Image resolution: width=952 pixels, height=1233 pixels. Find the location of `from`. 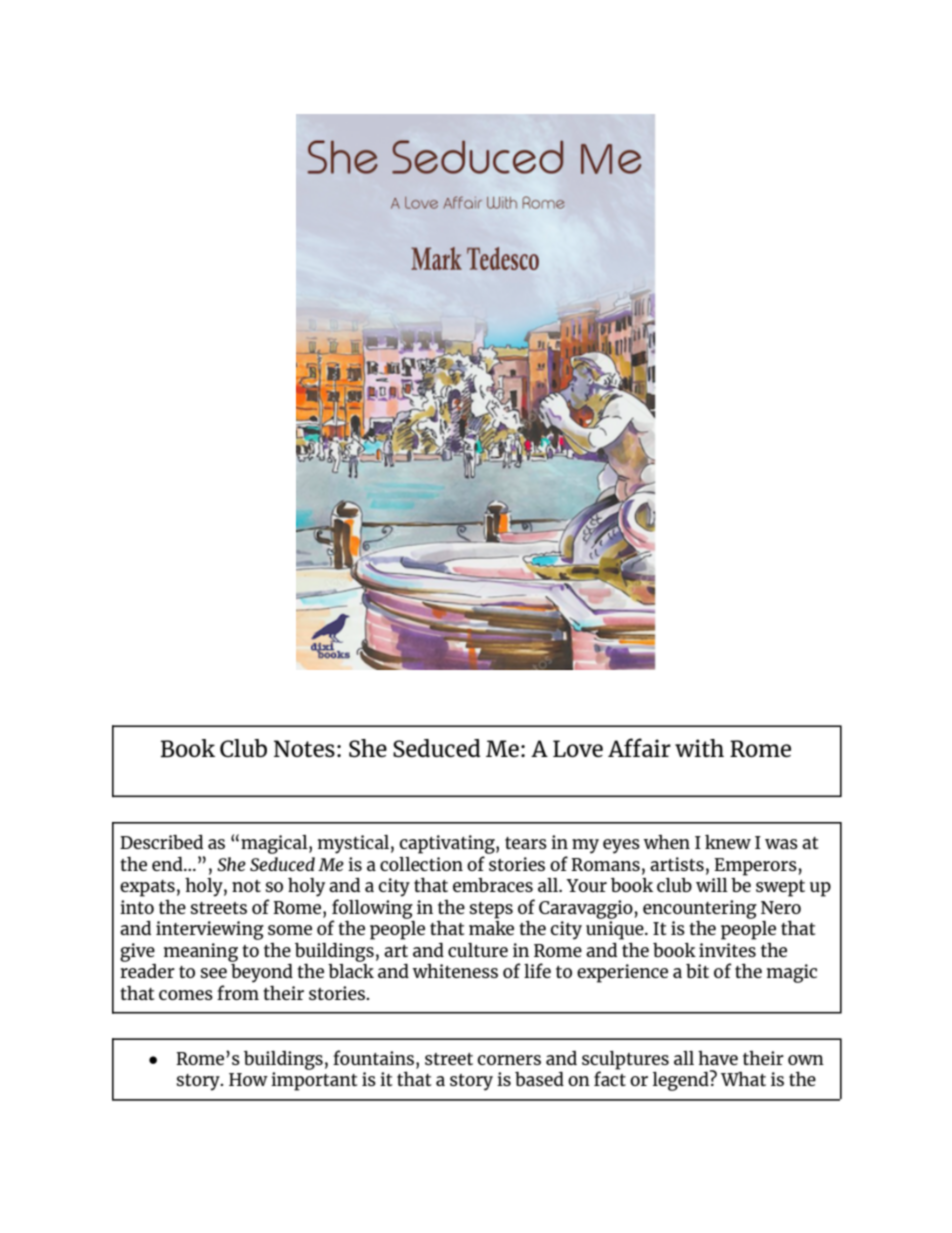

from is located at coordinates (238, 992).
